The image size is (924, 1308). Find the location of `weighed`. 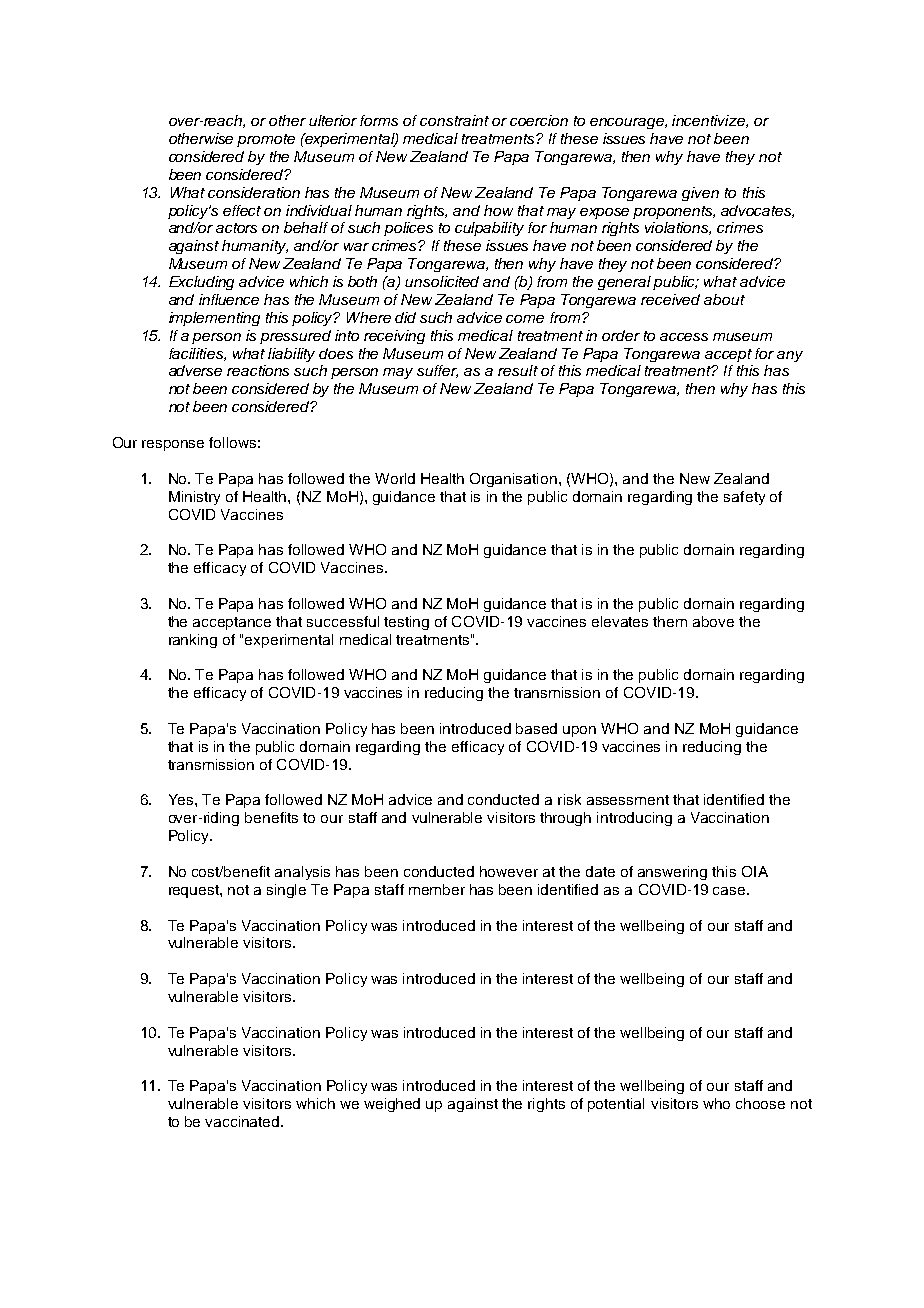

weighed is located at coordinates (392, 1105).
